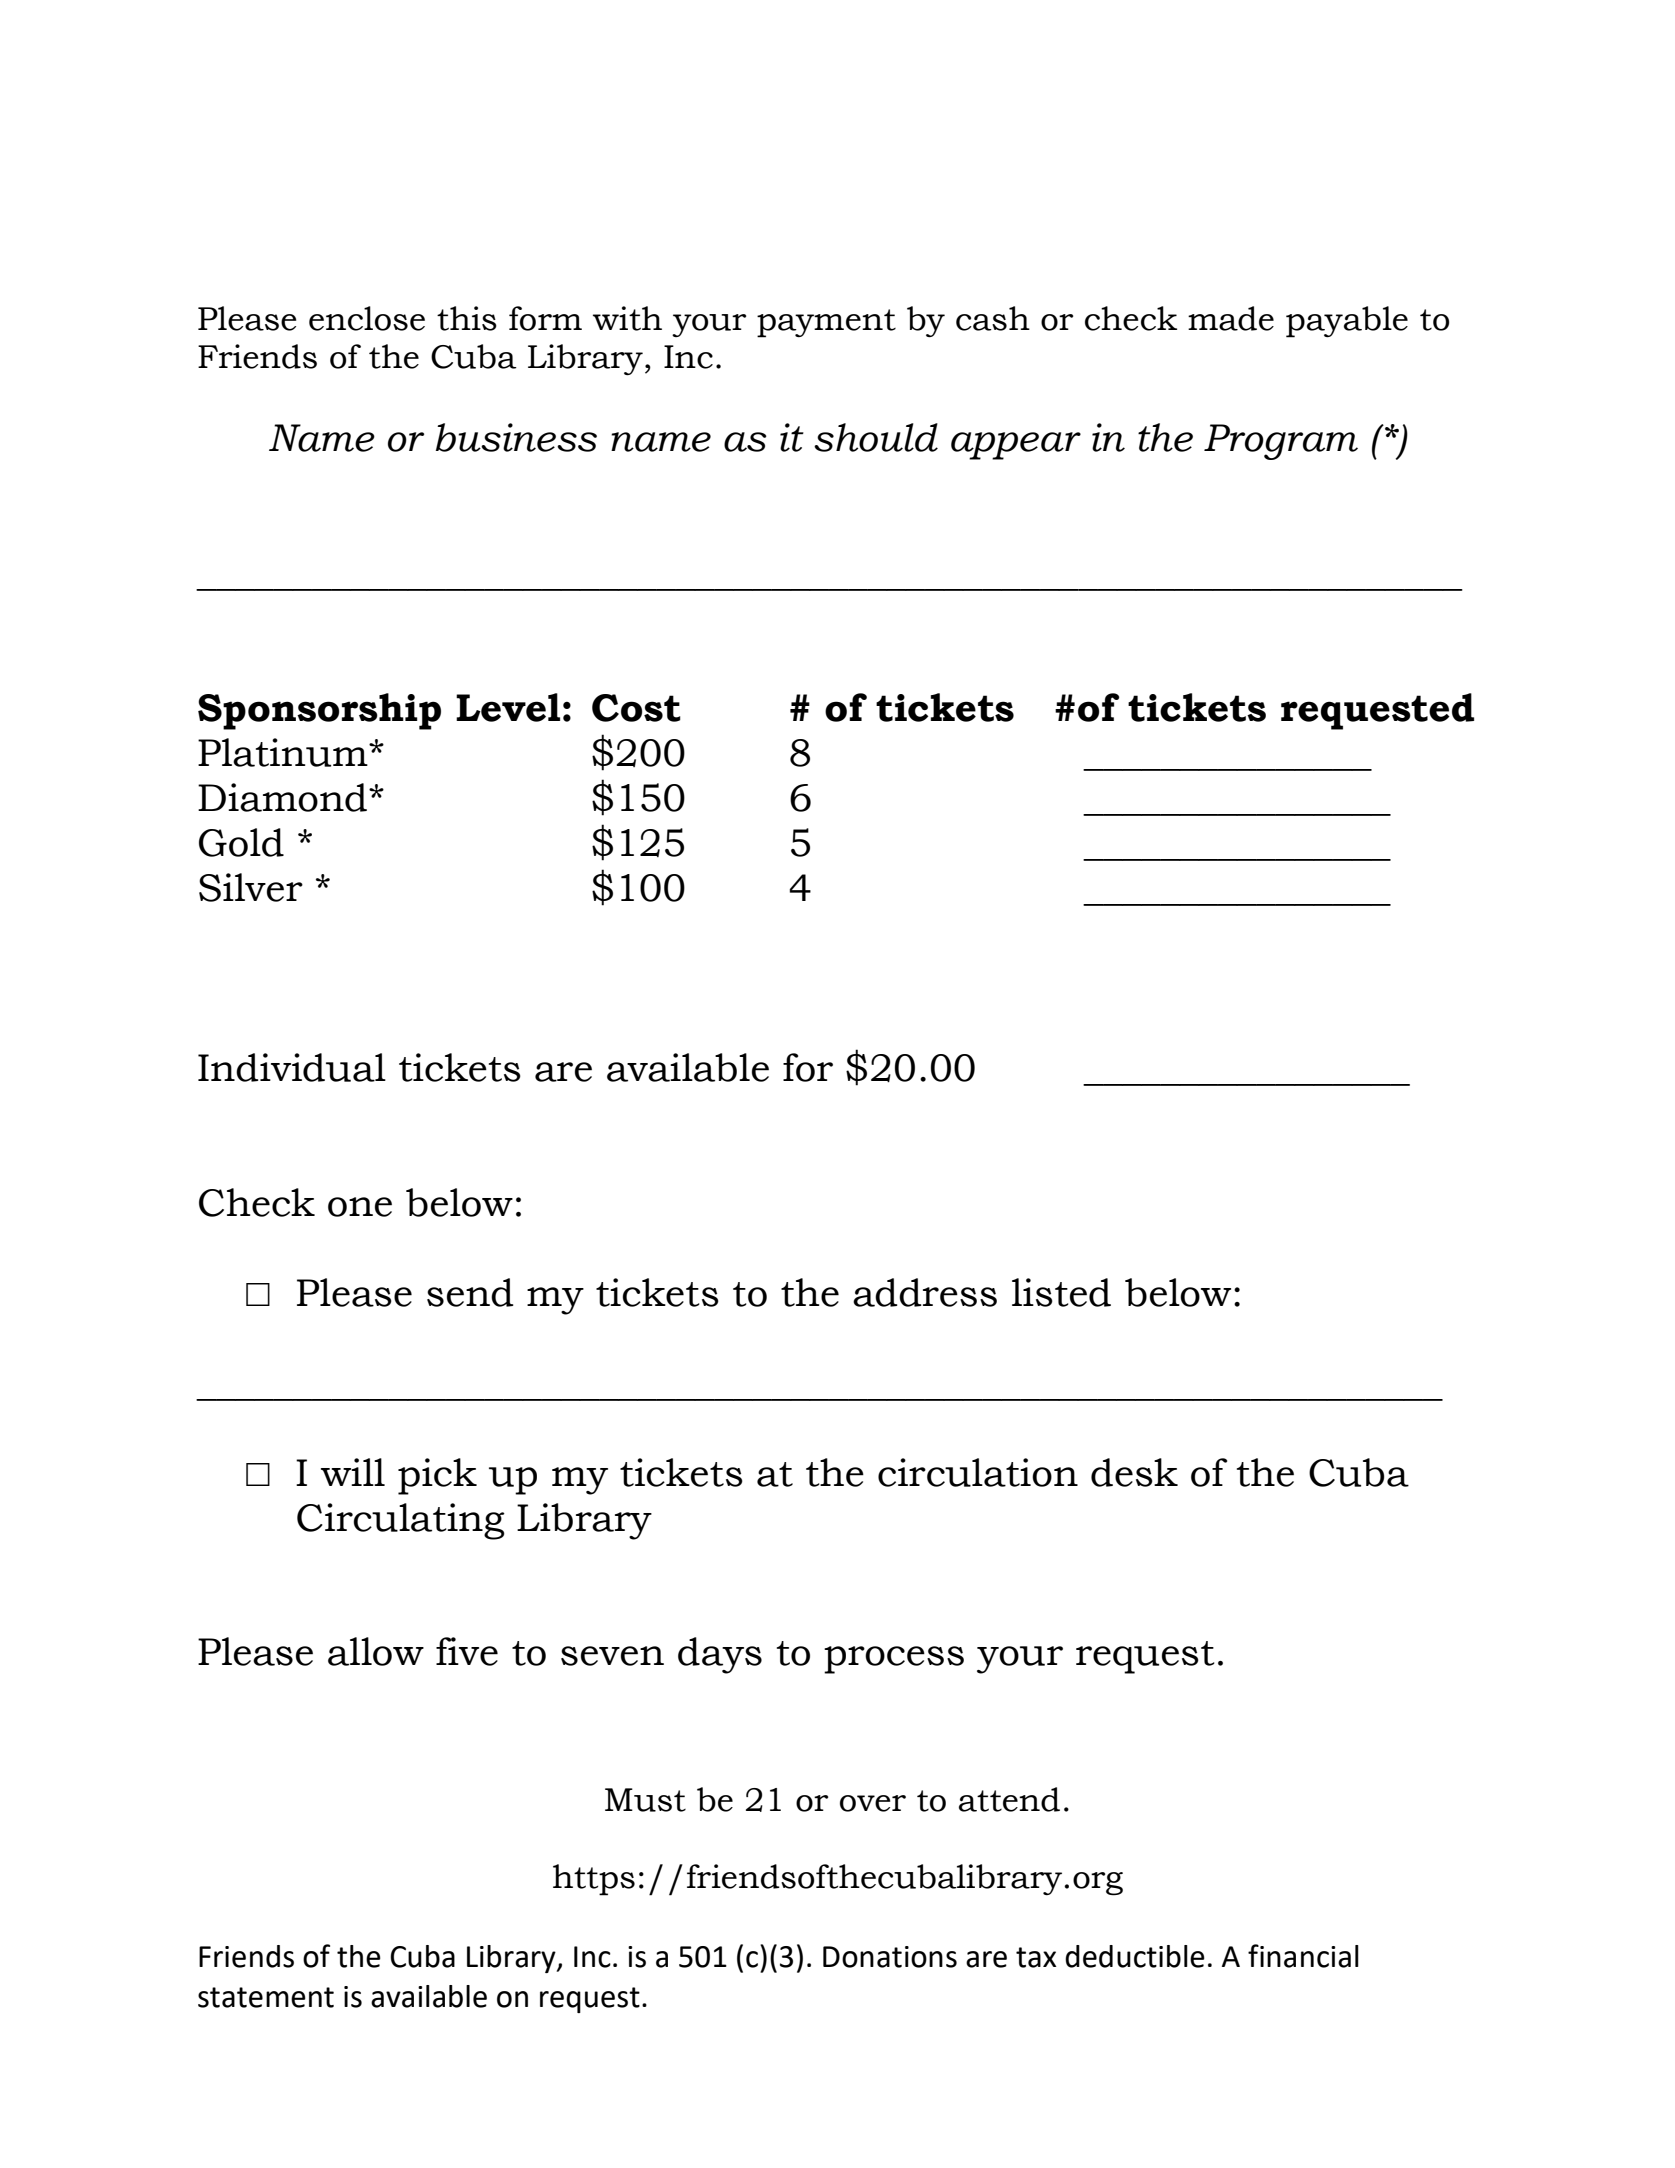 Image resolution: width=1675 pixels, height=2168 pixels. I want to click on will, so click(353, 1472).
